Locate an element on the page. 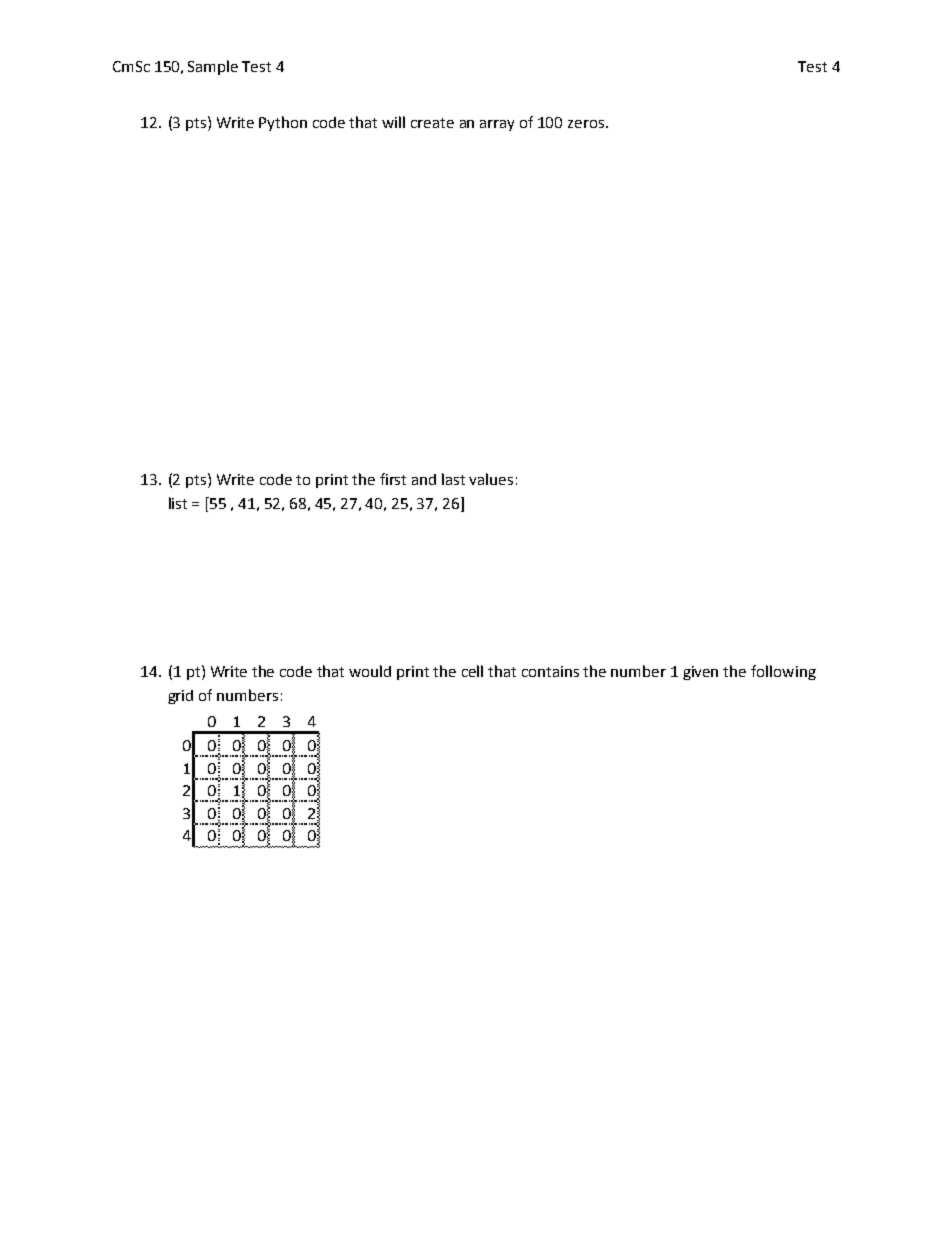  given is located at coordinates (700, 673).
